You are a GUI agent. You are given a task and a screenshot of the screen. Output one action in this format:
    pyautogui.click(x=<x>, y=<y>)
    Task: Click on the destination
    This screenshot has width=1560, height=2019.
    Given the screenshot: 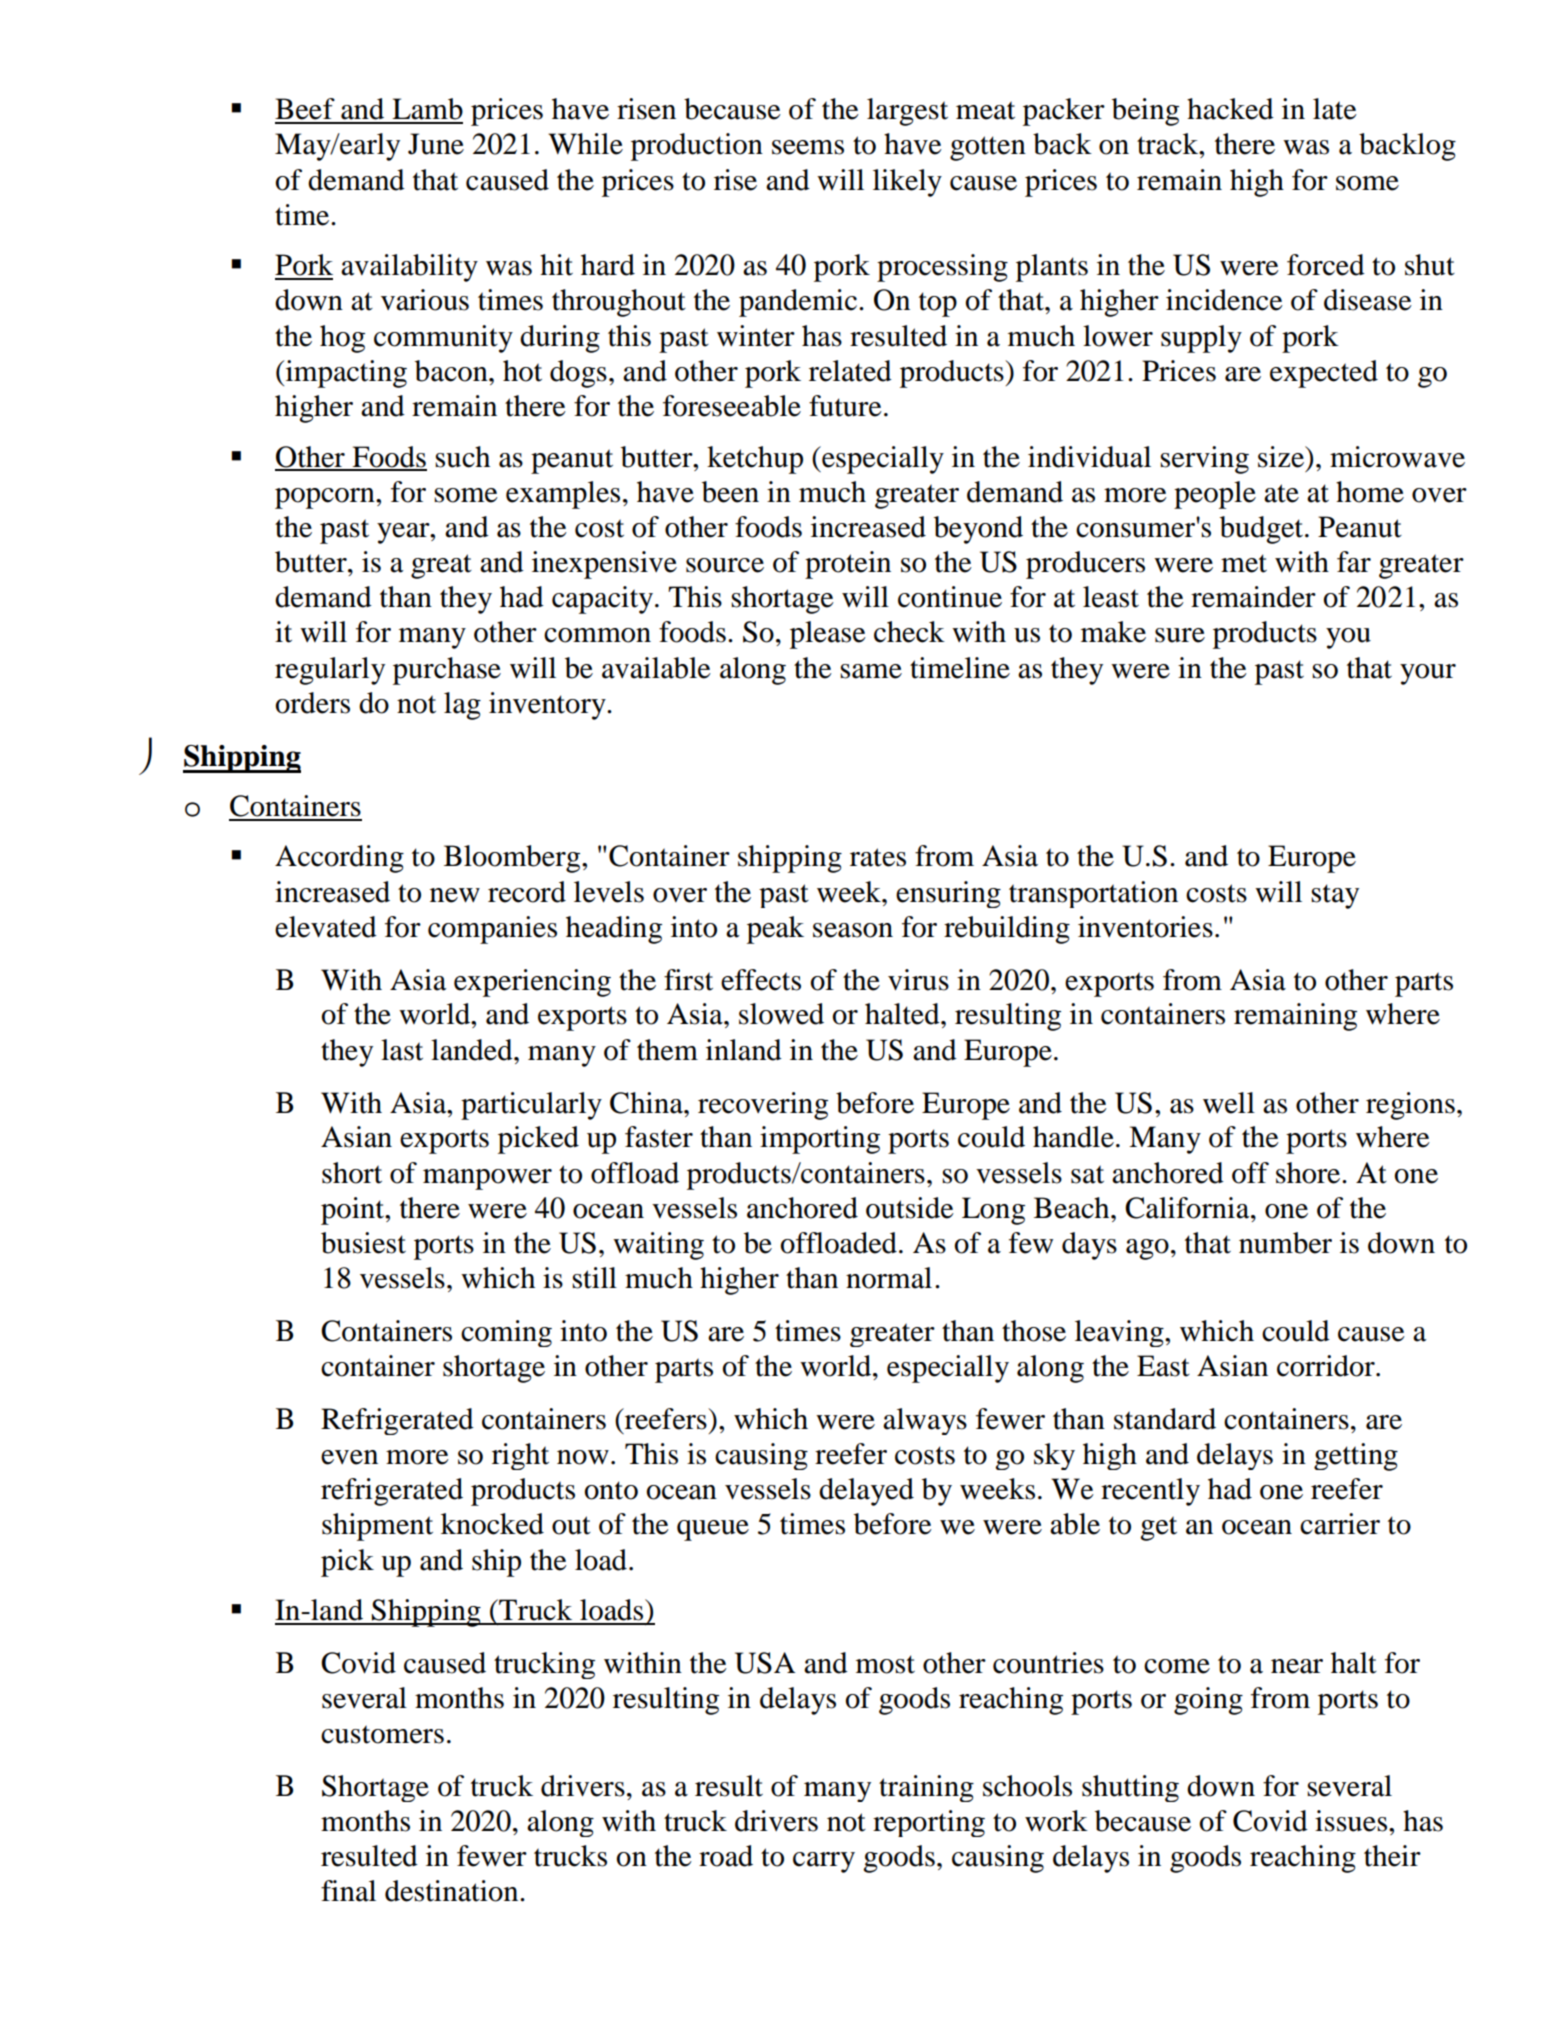 What is the action you would take?
    pyautogui.click(x=453, y=1891)
